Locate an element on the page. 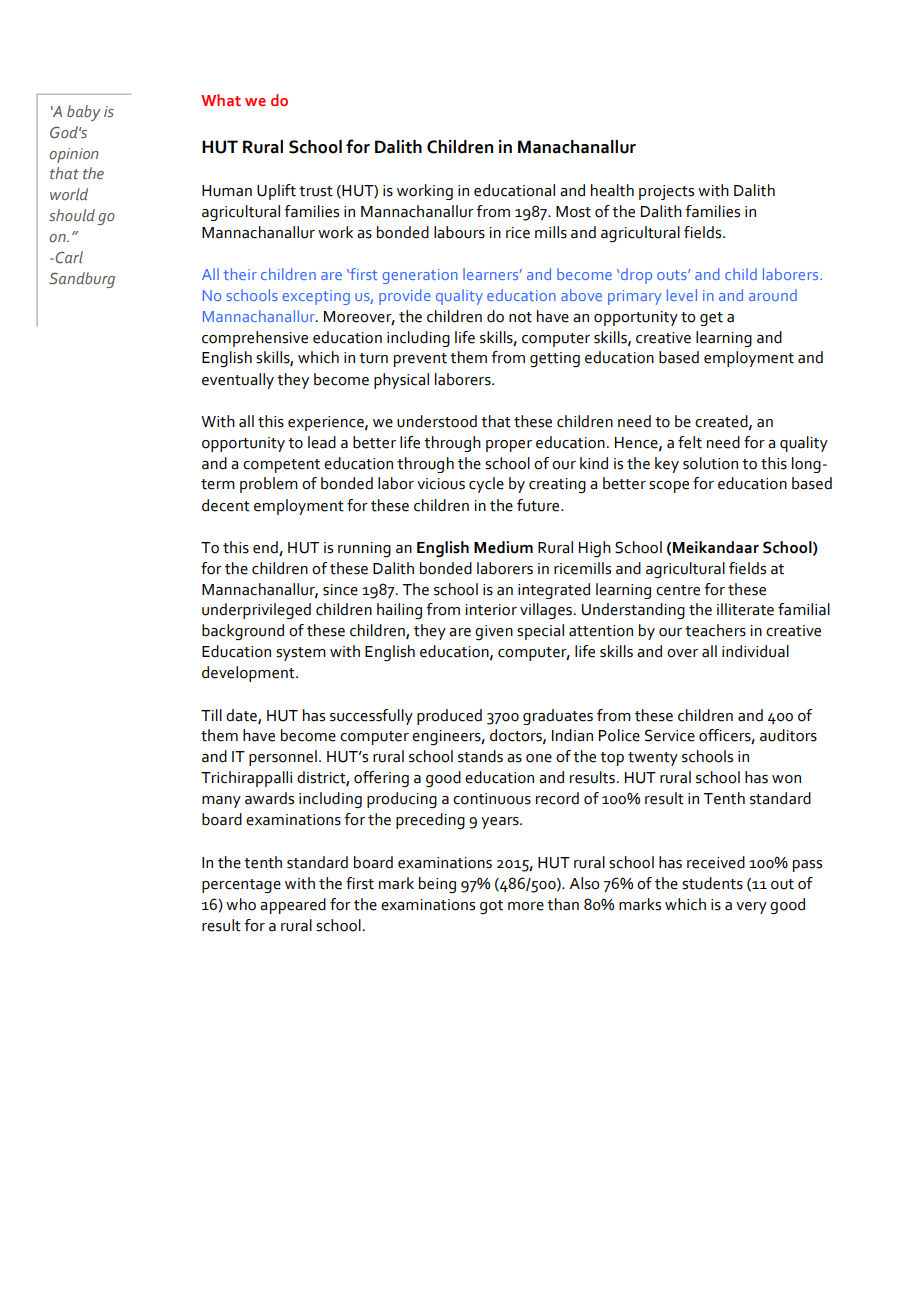 This page has height=1308, width=924. percentage is located at coordinates (241, 886).
